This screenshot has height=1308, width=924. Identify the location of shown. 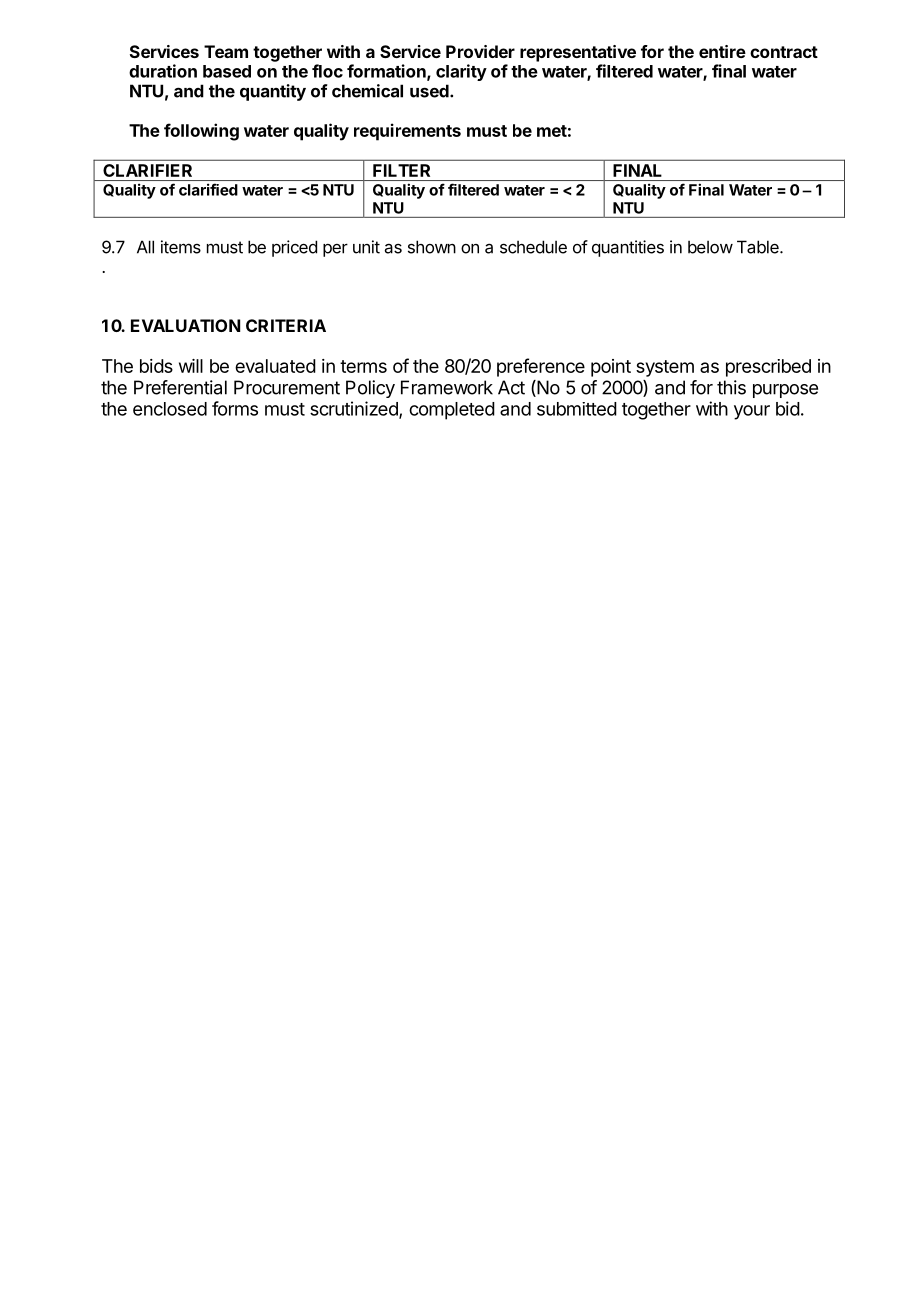
(432, 247).
